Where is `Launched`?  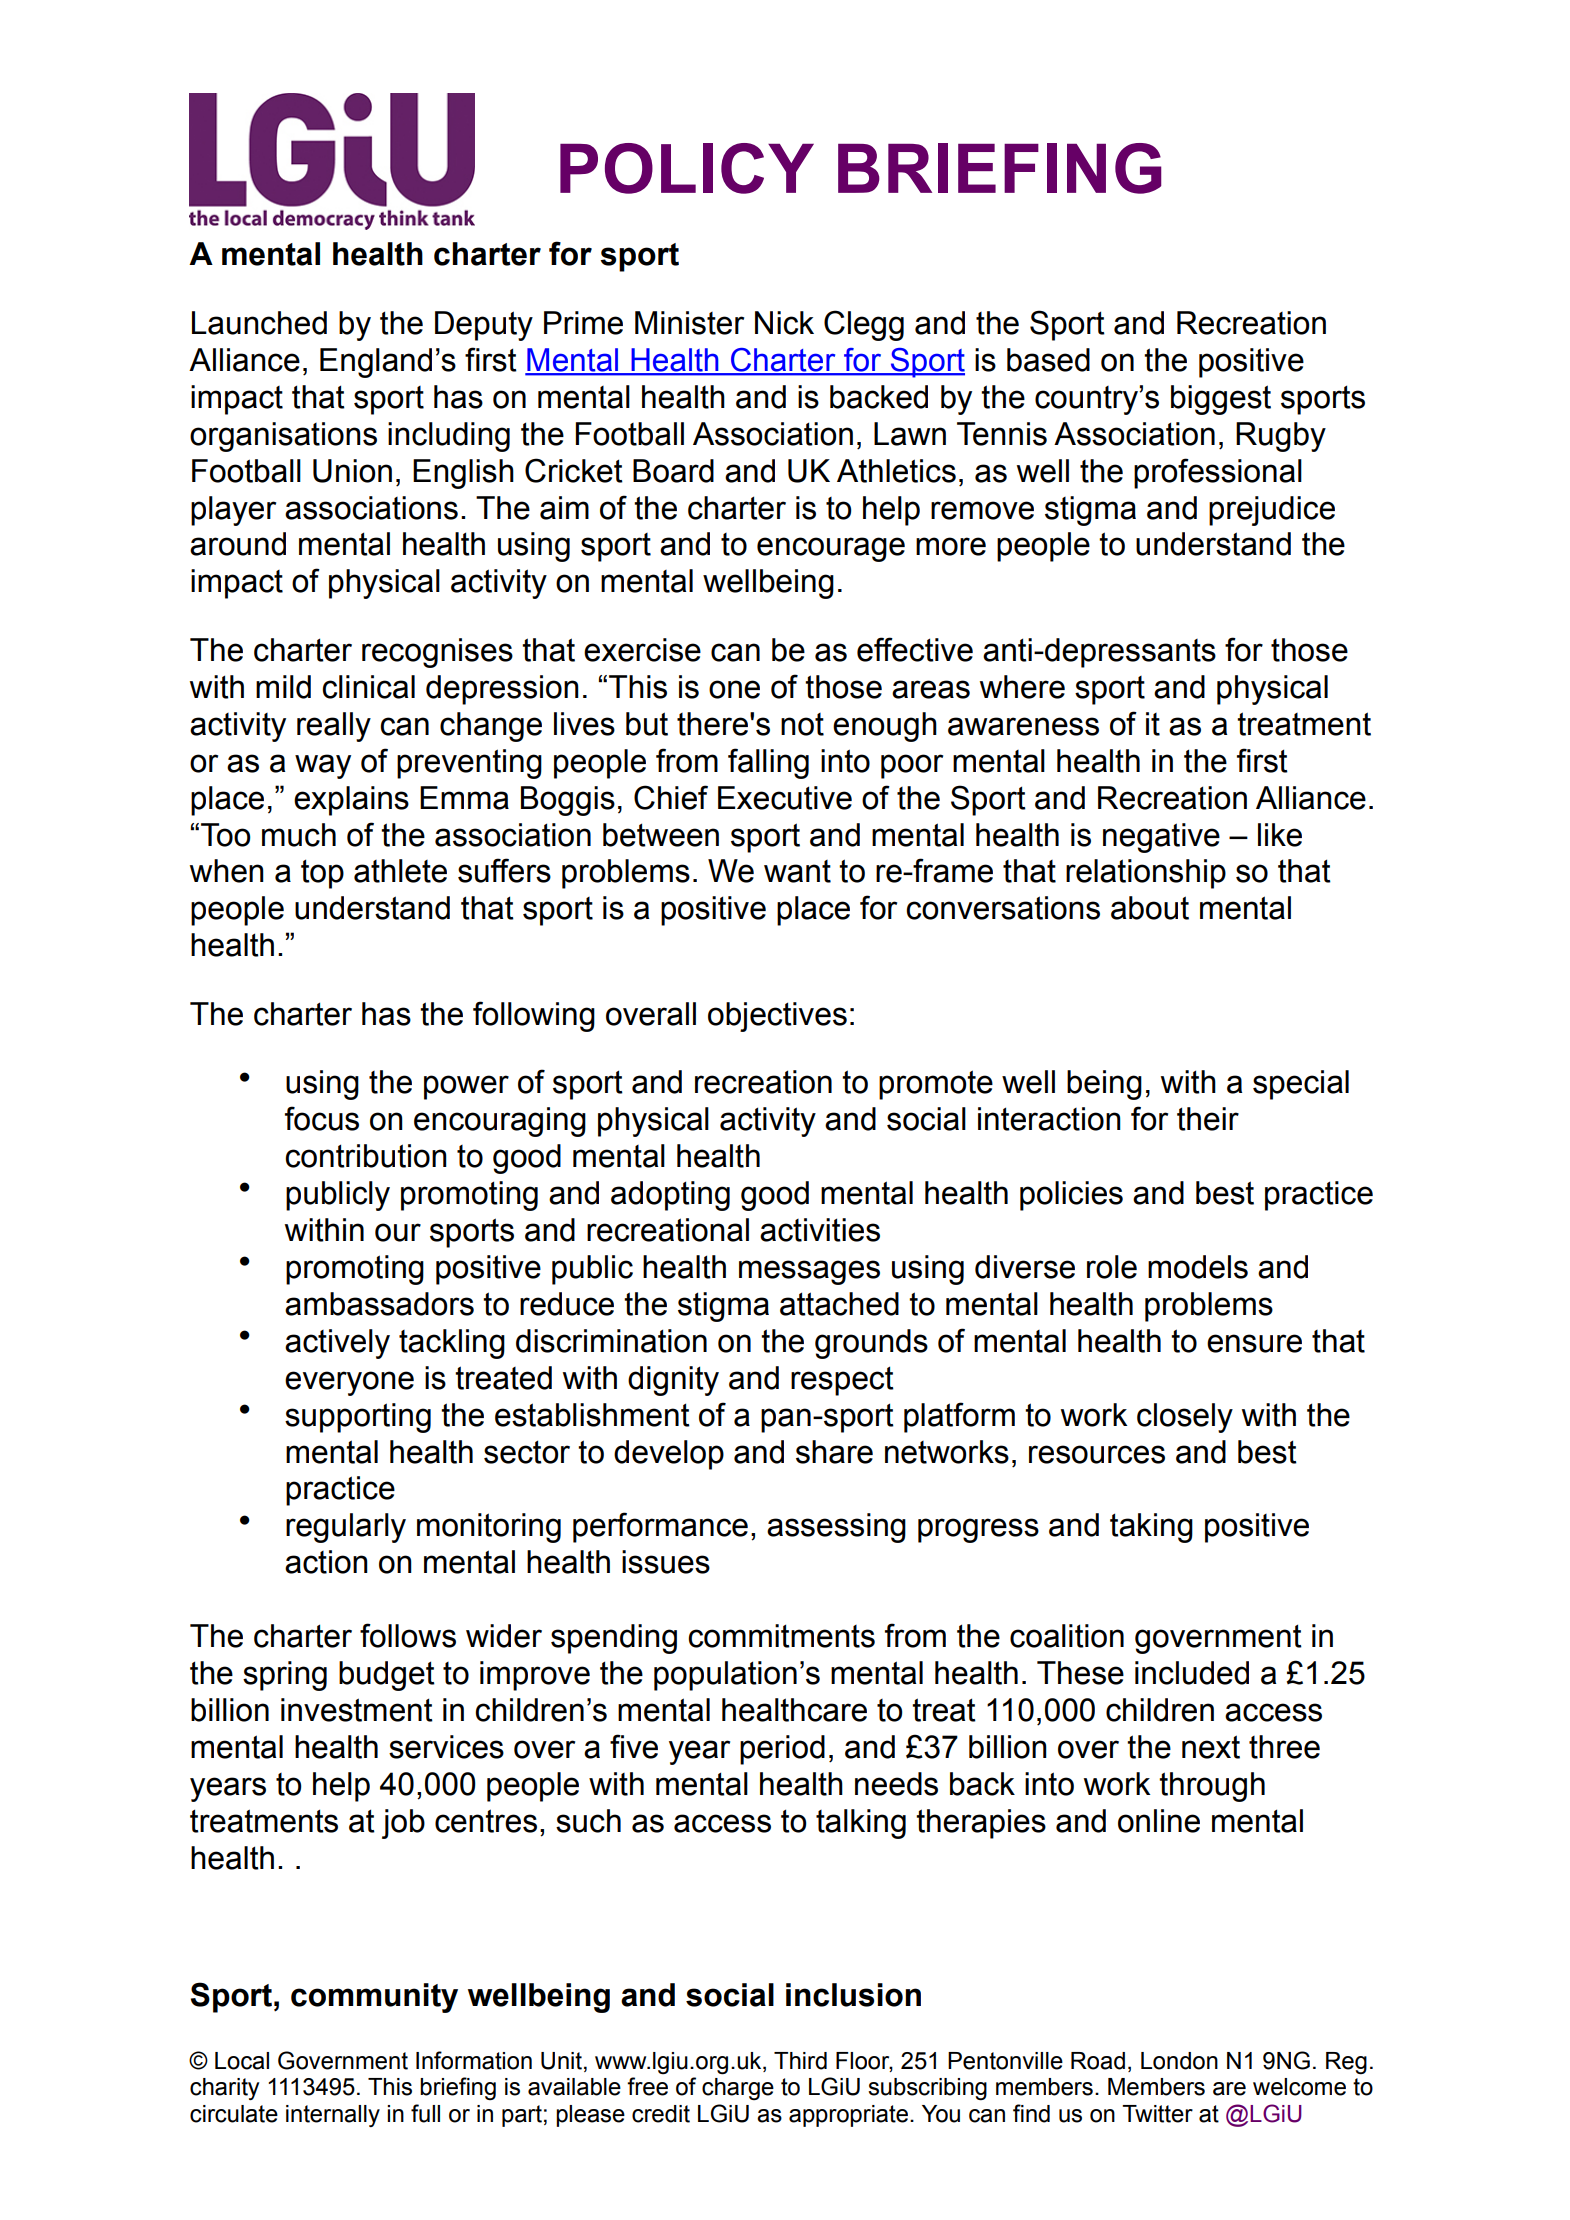 Launched is located at coordinates (259, 323).
